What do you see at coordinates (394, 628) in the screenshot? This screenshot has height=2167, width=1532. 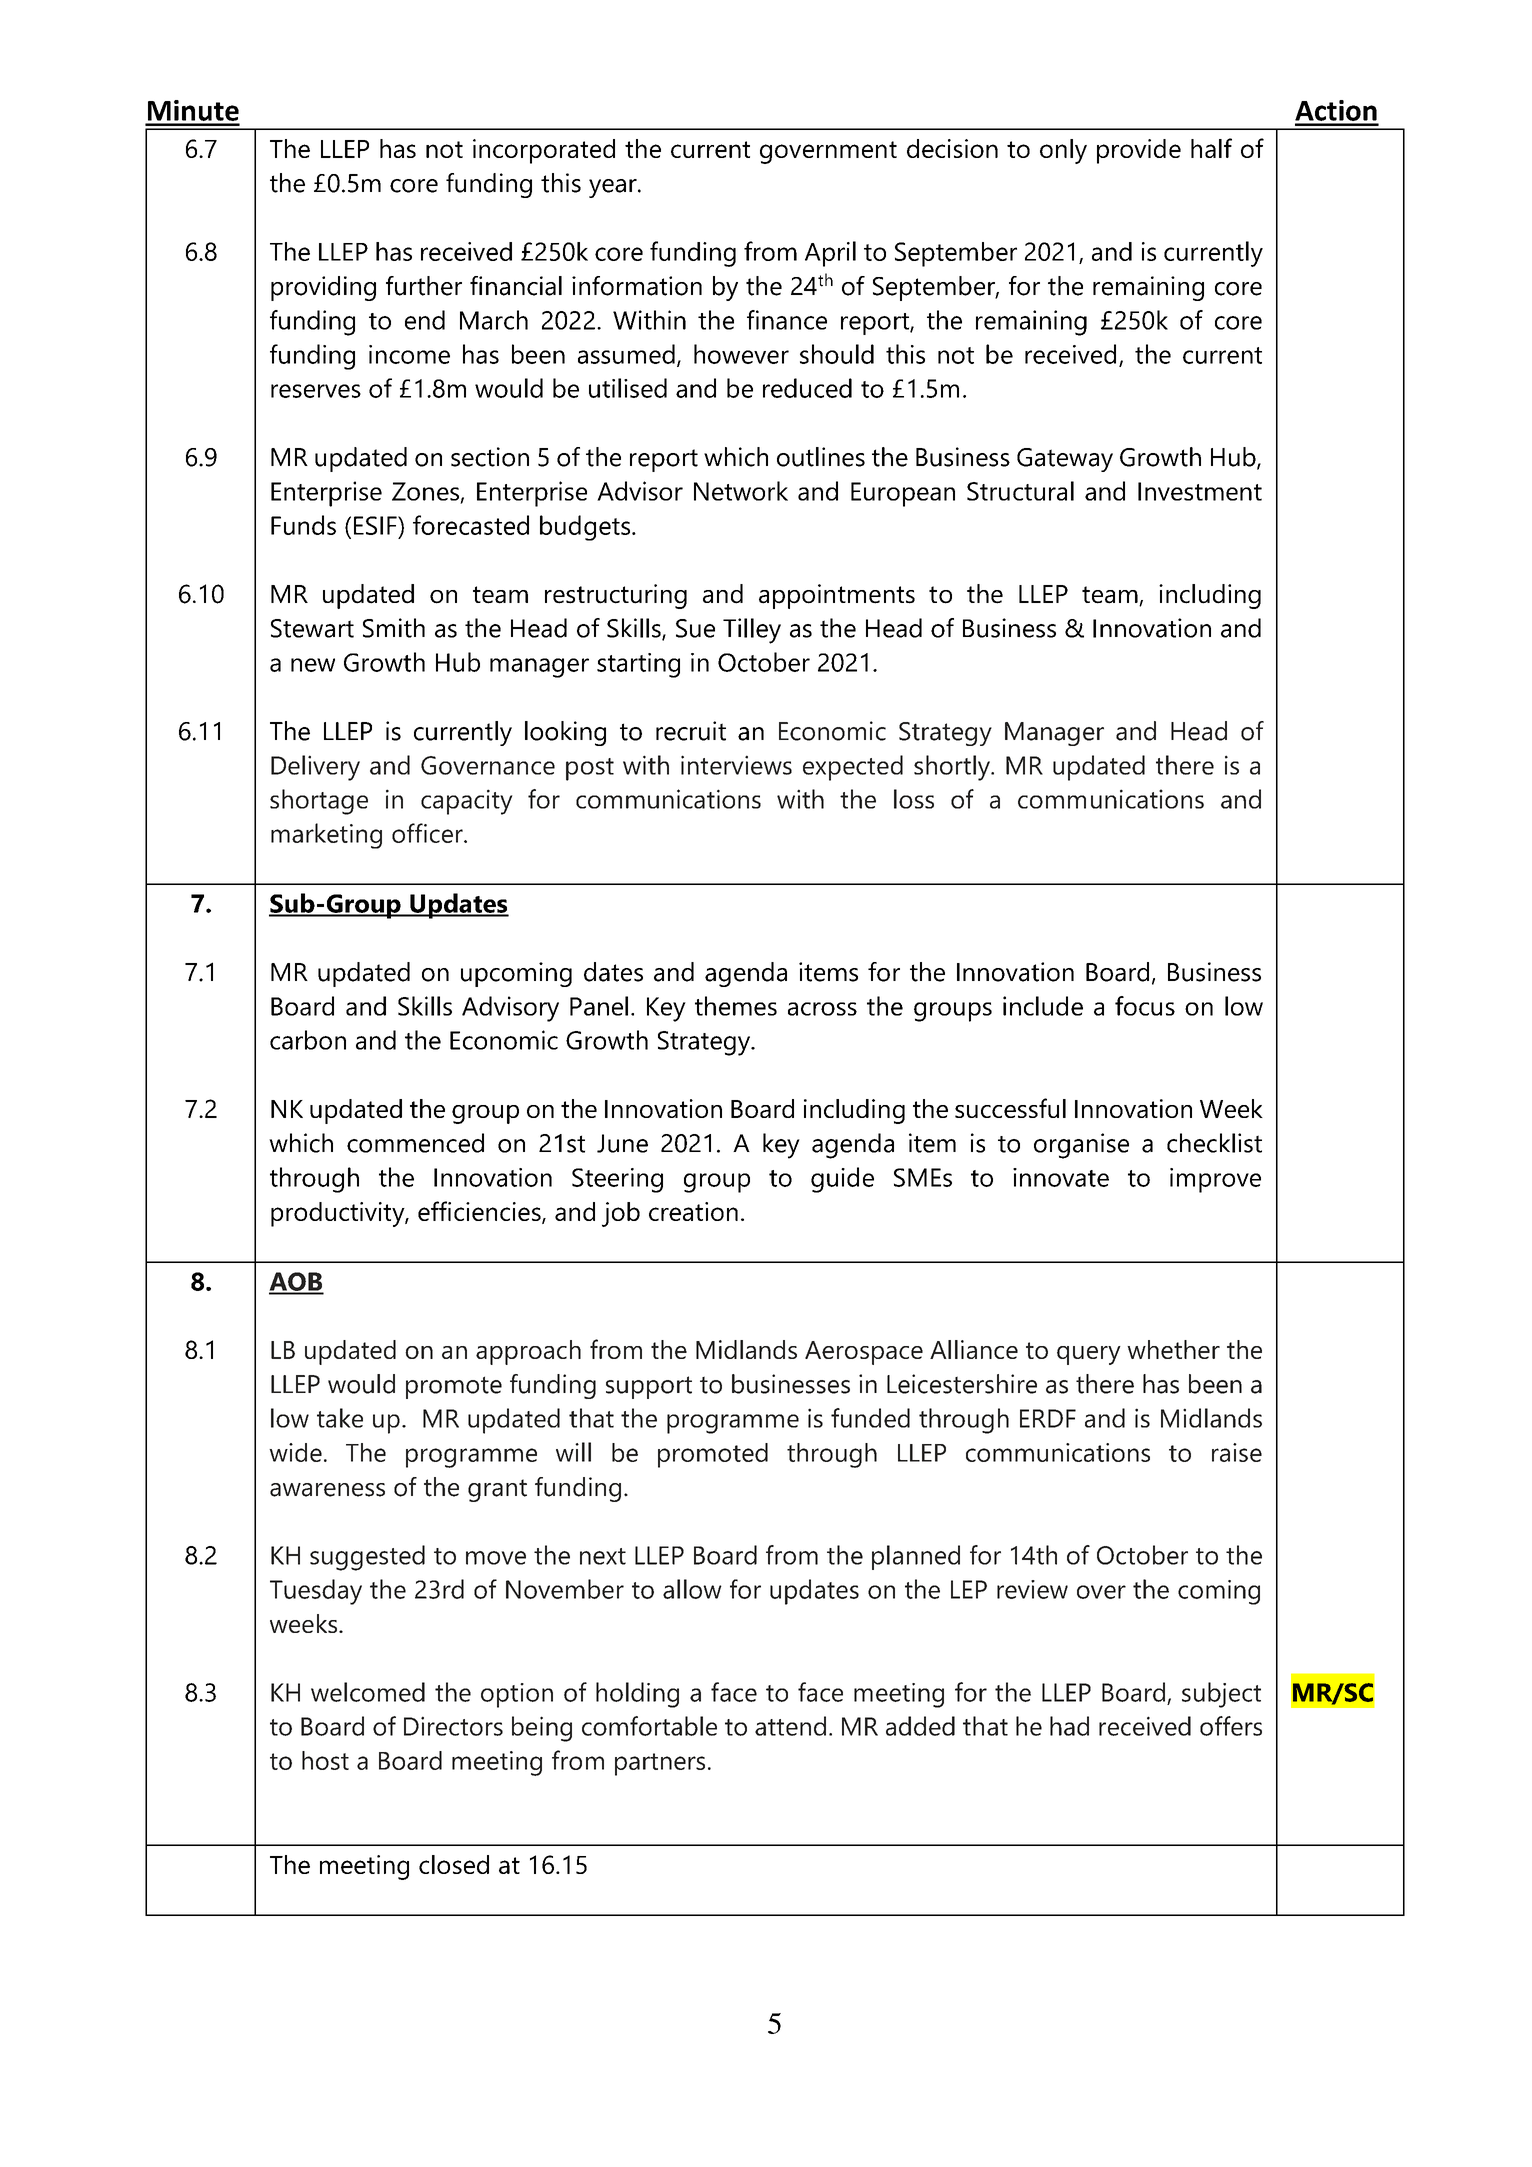 I see `Smith` at bounding box center [394, 628].
